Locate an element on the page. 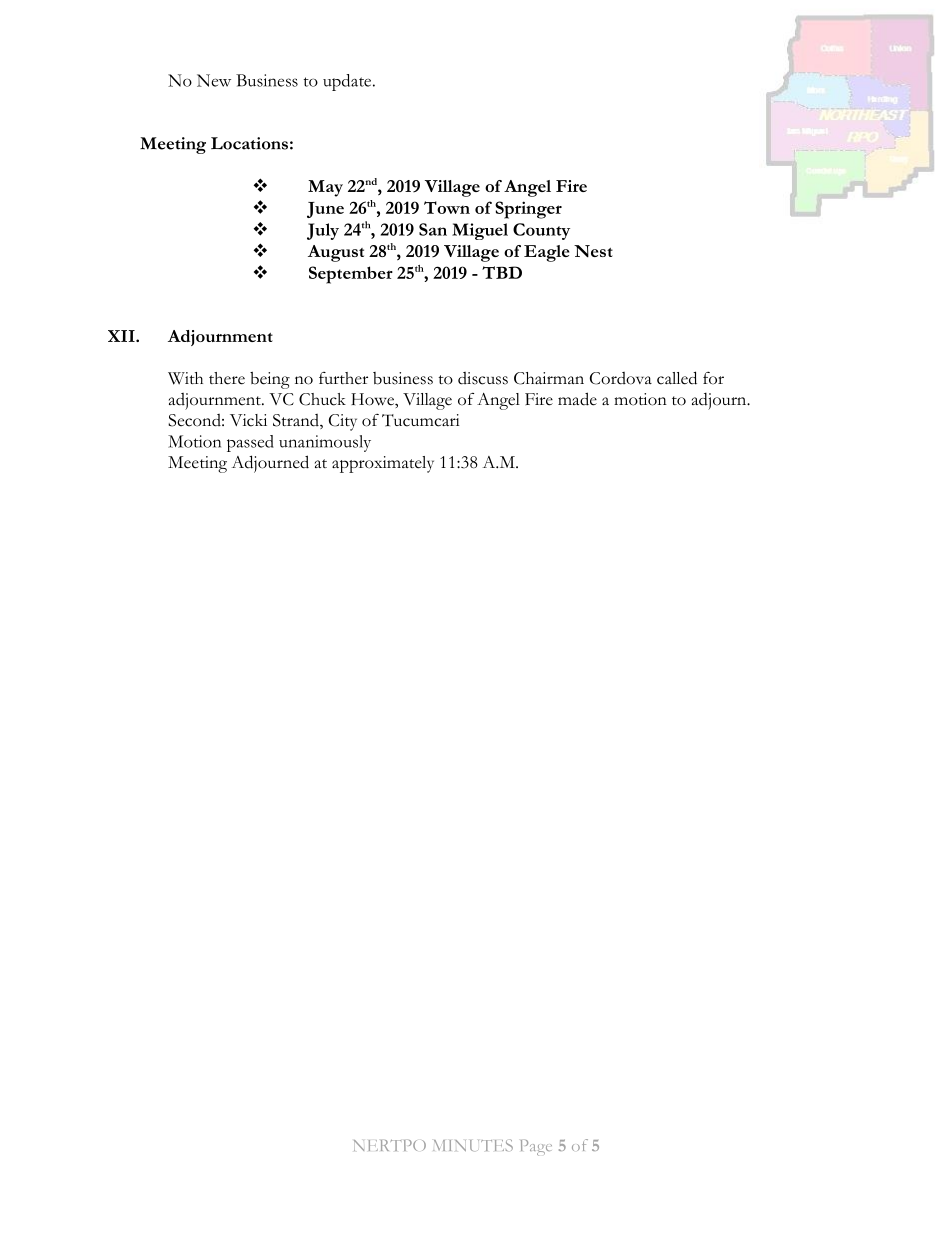 The width and height of the page is (952, 1233). Howe is located at coordinates (373, 399).
